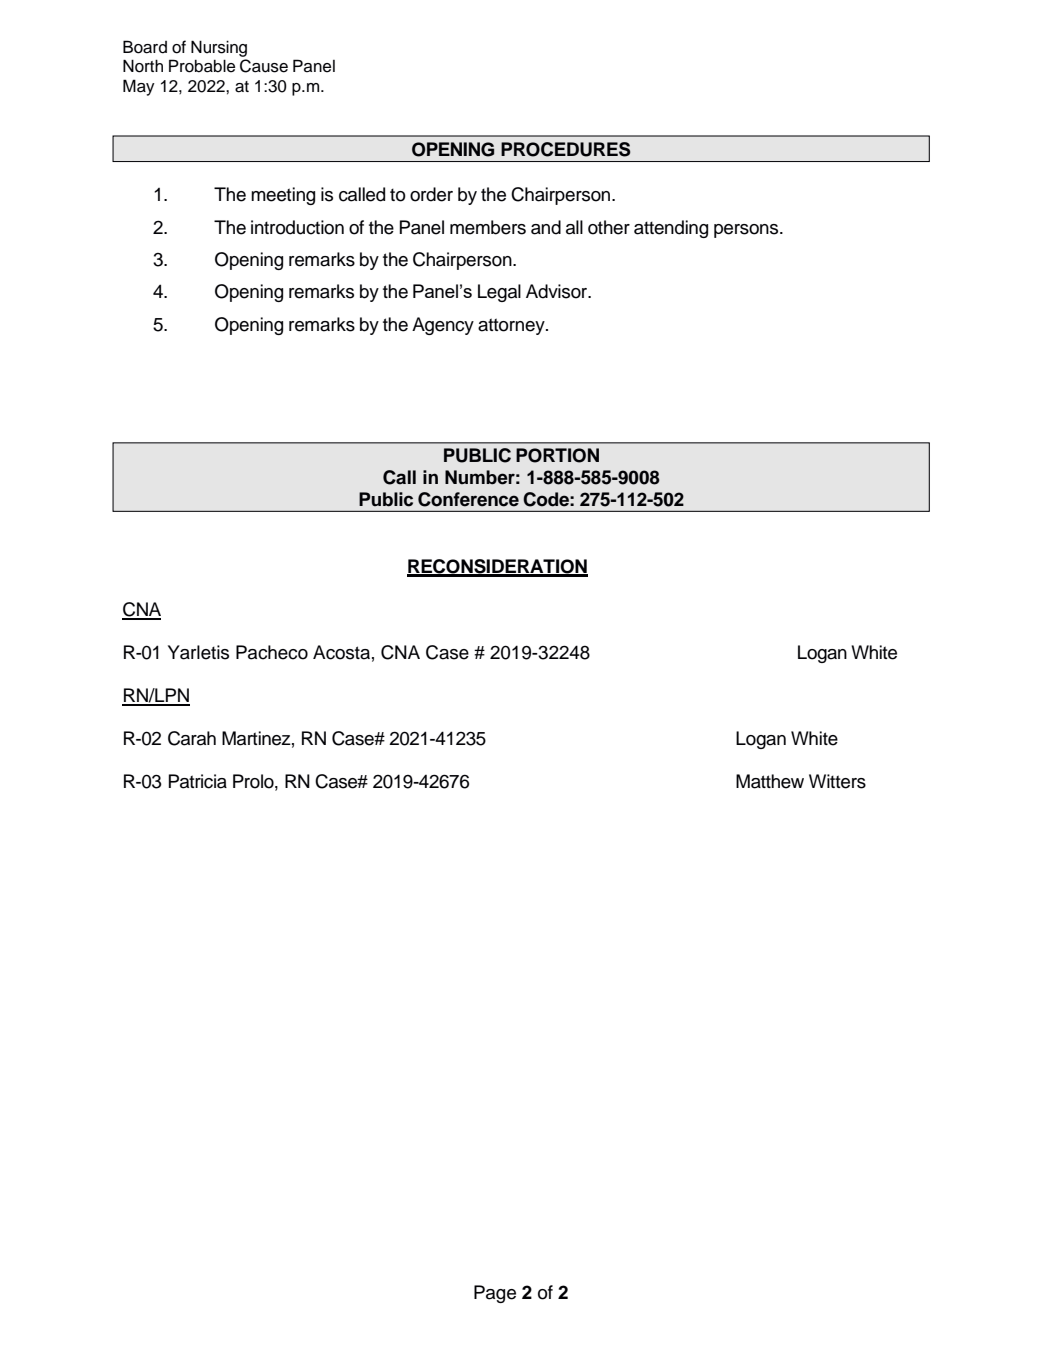 The image size is (1042, 1349). I want to click on Patricia, so click(198, 781).
